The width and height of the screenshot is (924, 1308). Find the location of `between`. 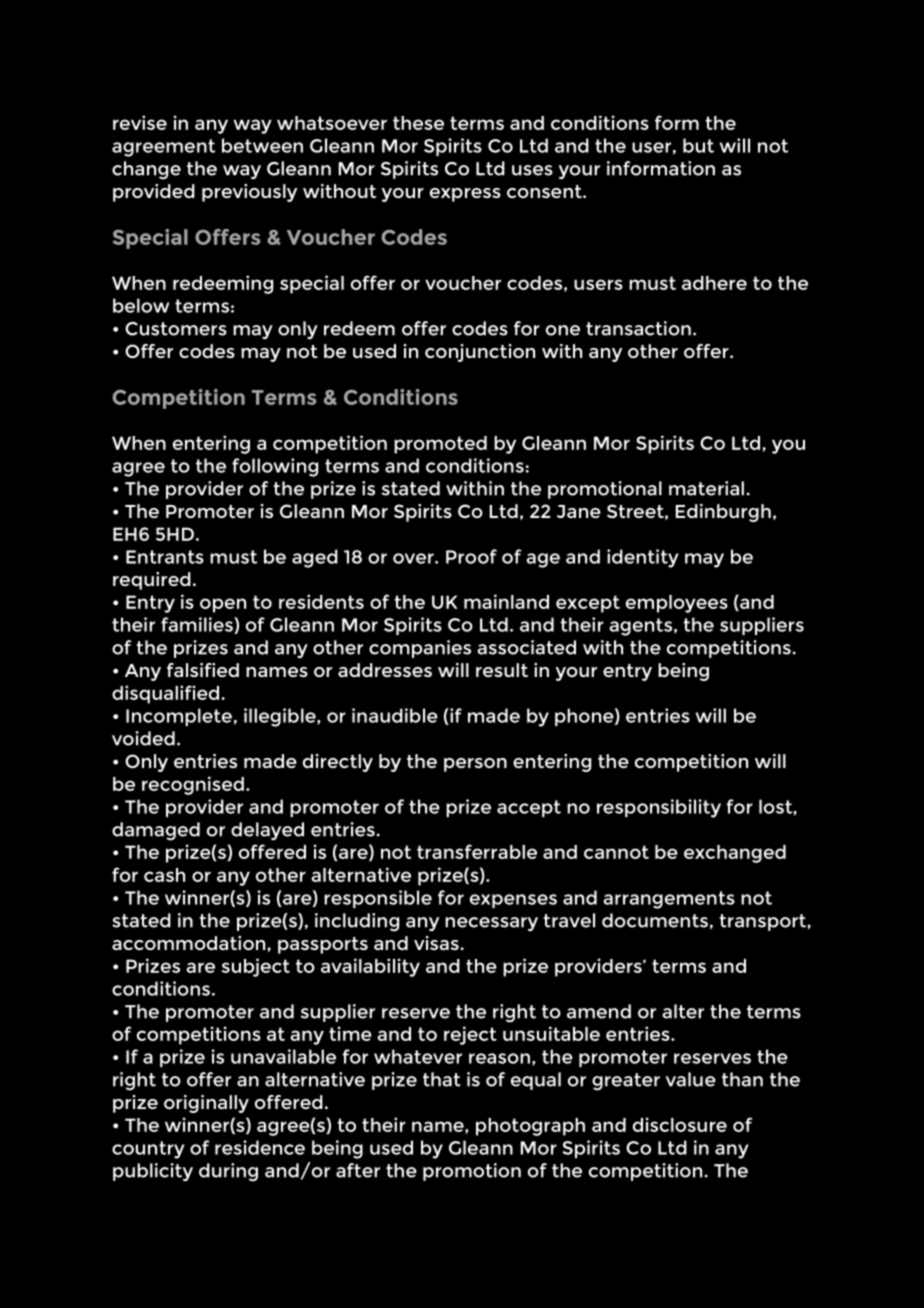

between is located at coordinates (262, 145).
